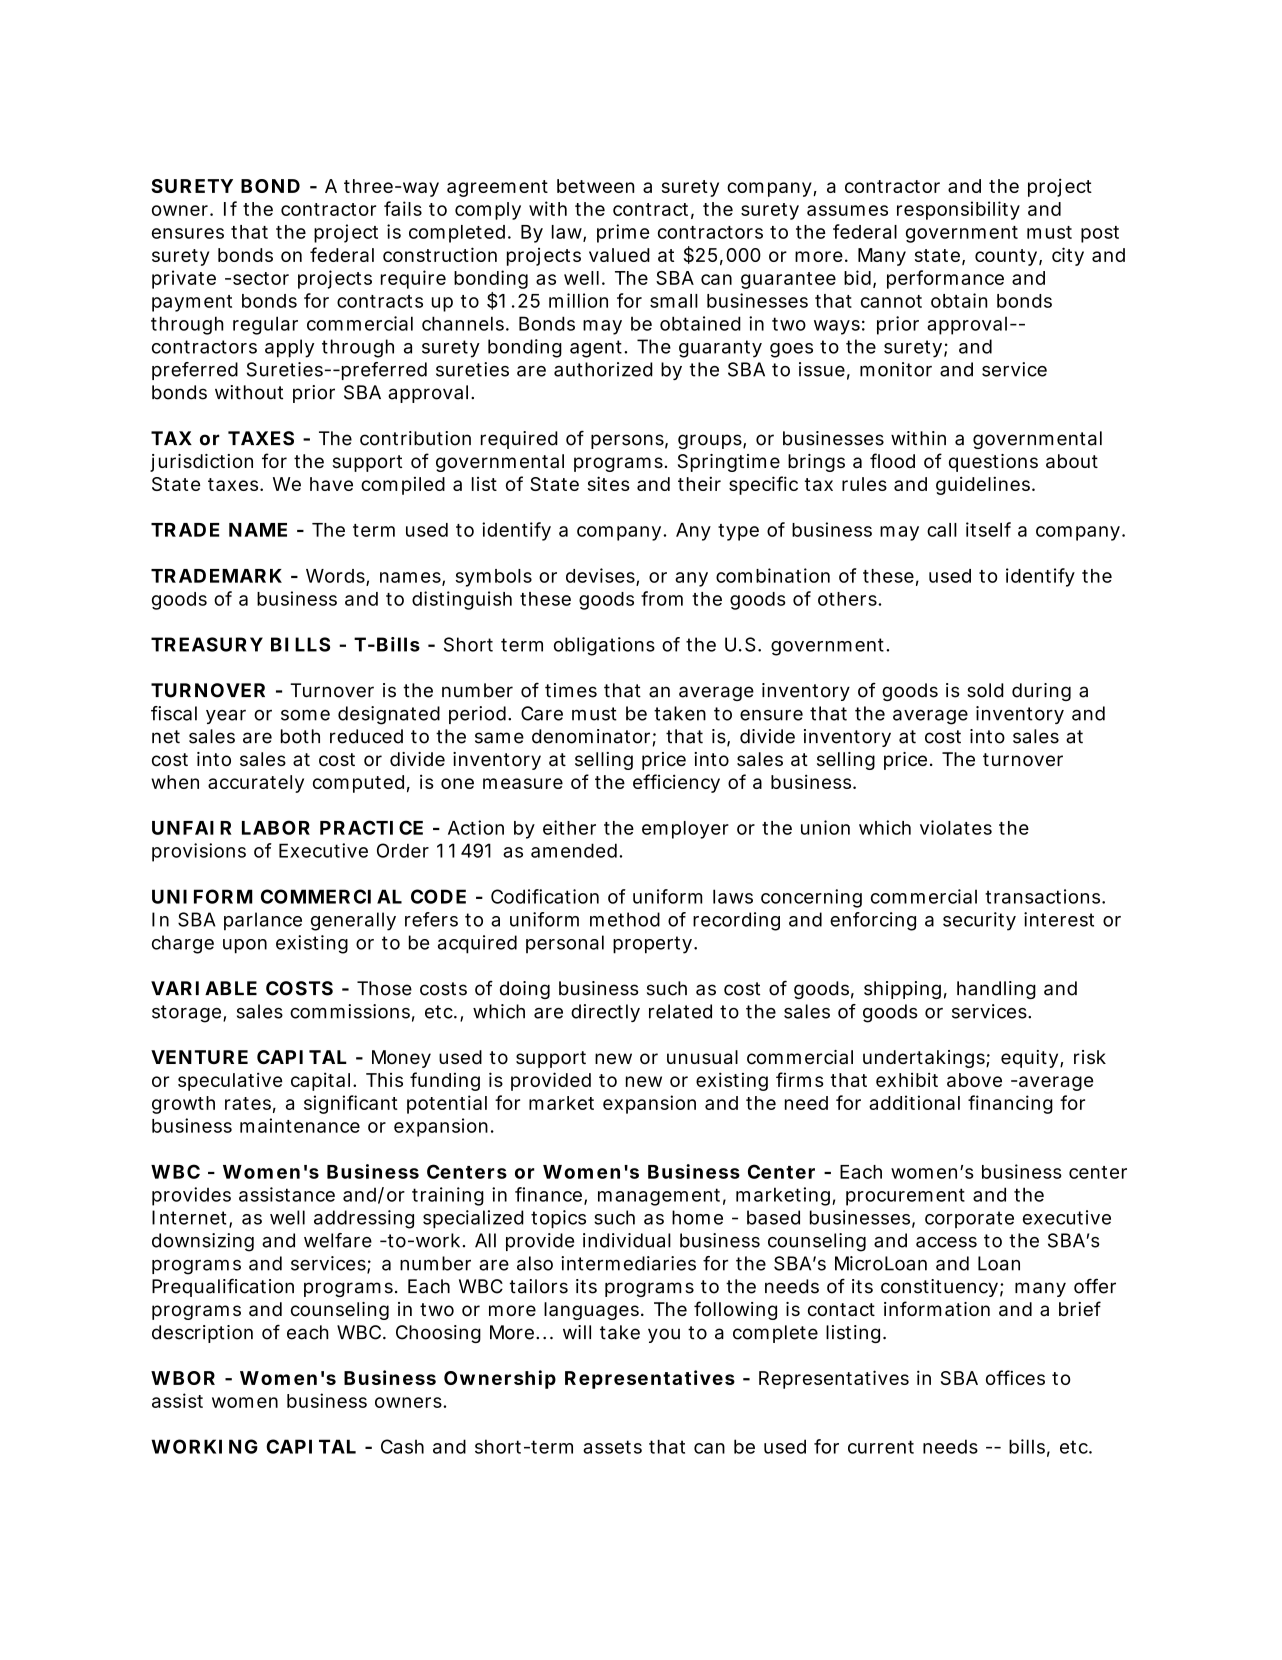 The height and width of the page is (1660, 1282). I want to click on prime, so click(623, 233).
